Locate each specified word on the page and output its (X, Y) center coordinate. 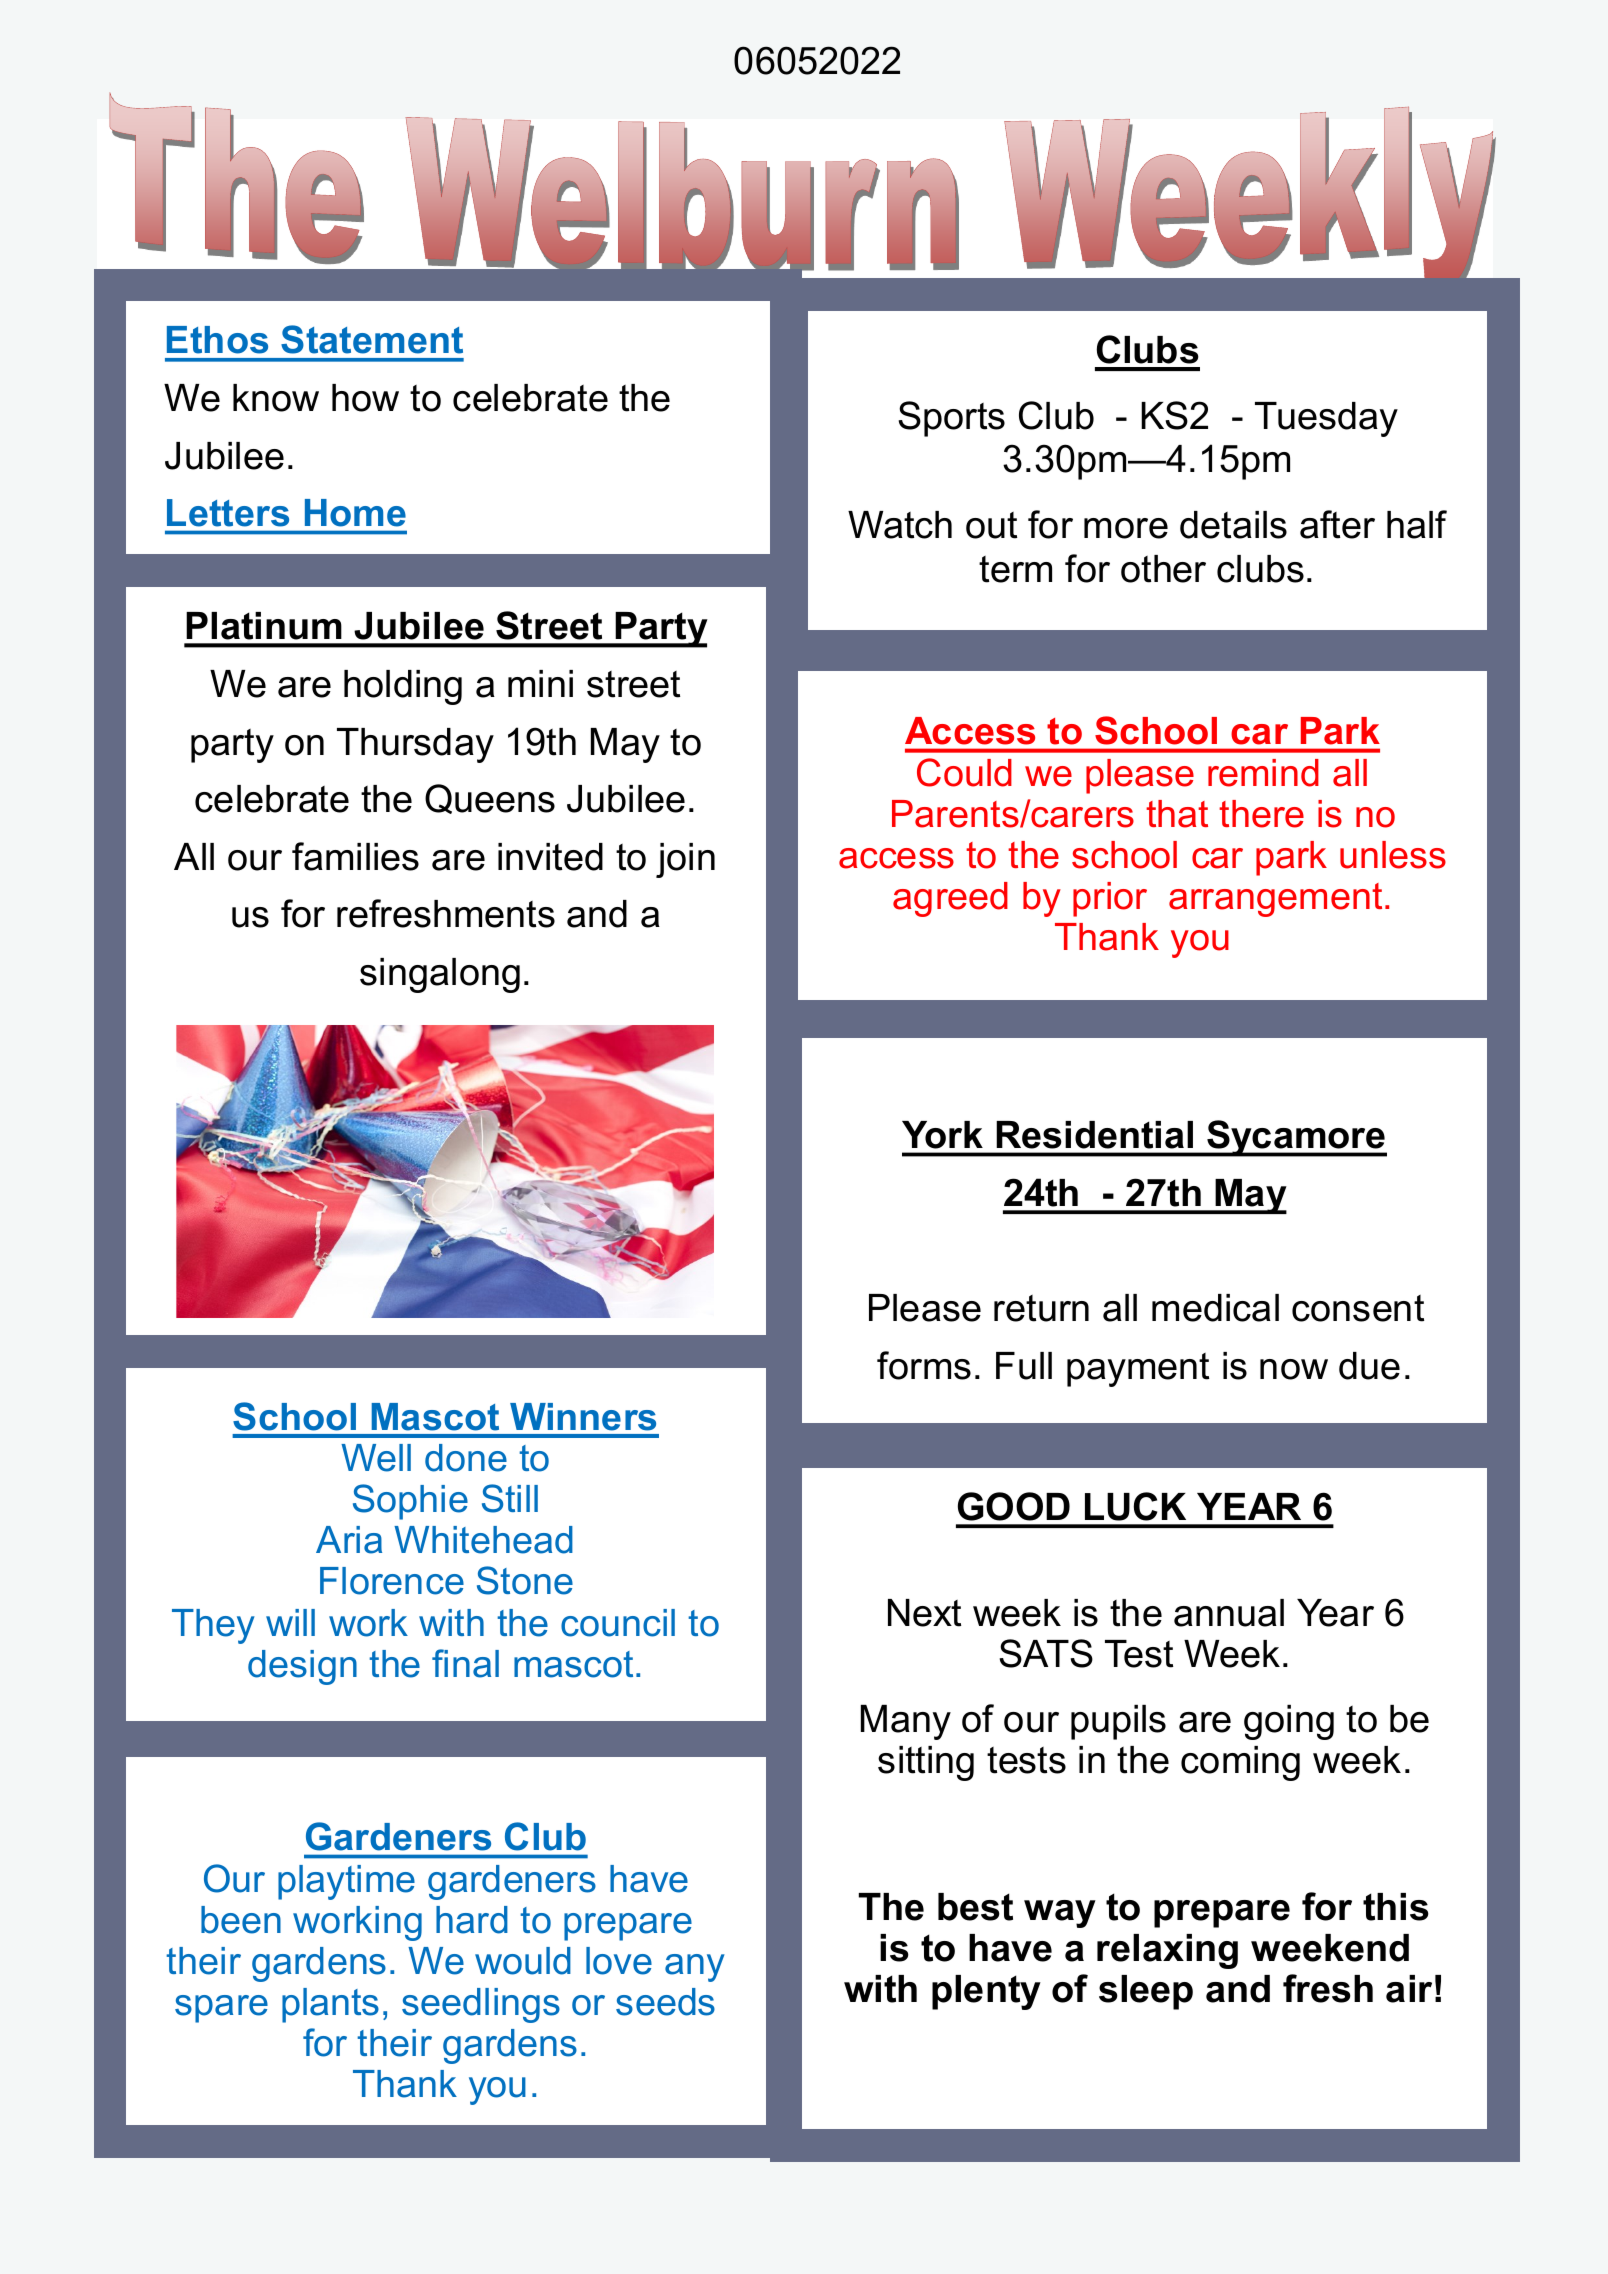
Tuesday (1326, 419)
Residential (1095, 1135)
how (365, 398)
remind (1263, 773)
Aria (349, 1540)
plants (330, 2005)
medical (1215, 1308)
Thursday (415, 745)
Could (964, 772)
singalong (440, 975)
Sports (951, 419)
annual (1229, 1613)
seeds (665, 2002)
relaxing (1167, 1951)
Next (924, 1613)
